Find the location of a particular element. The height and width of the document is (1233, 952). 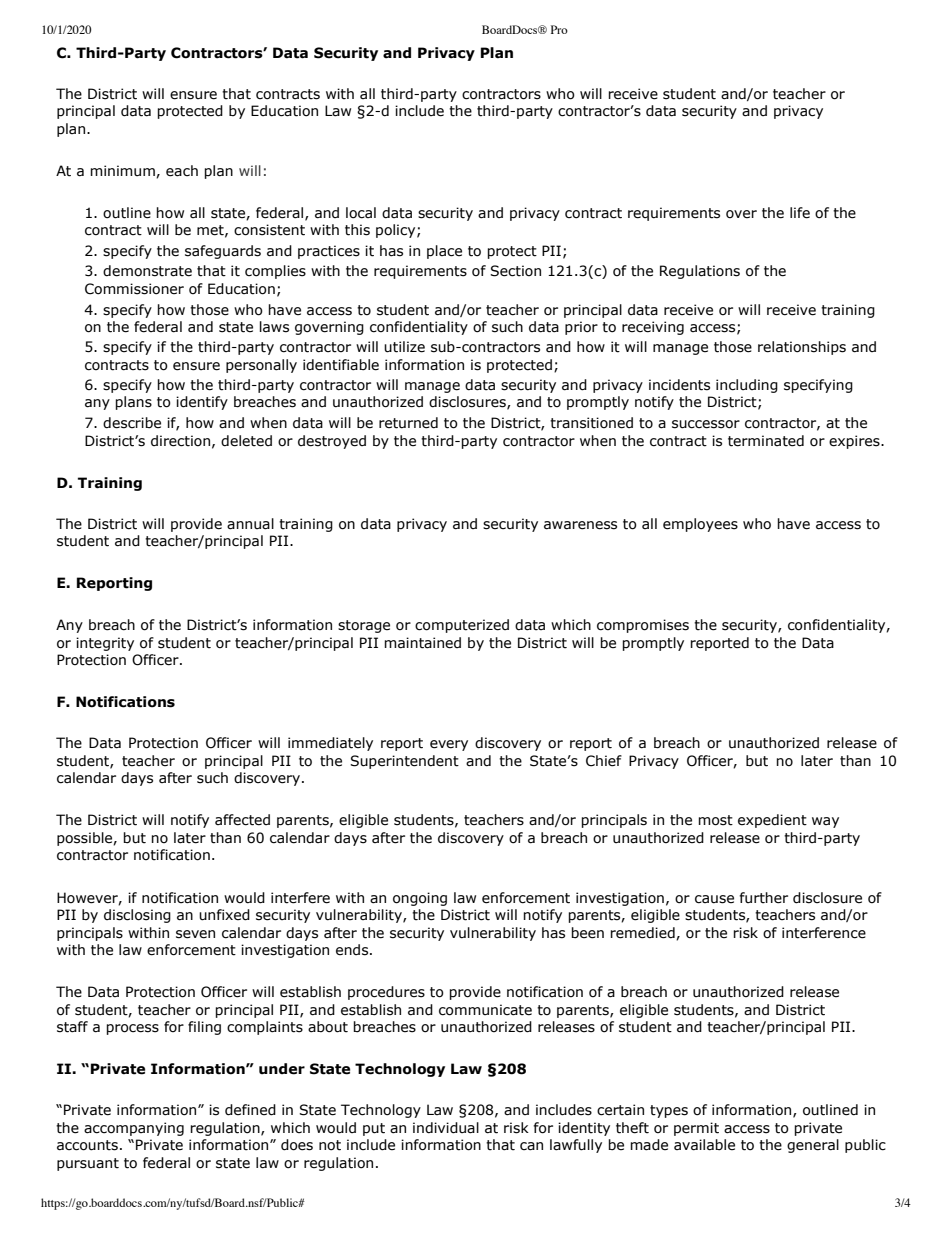

expedient is located at coordinates (772, 821).
